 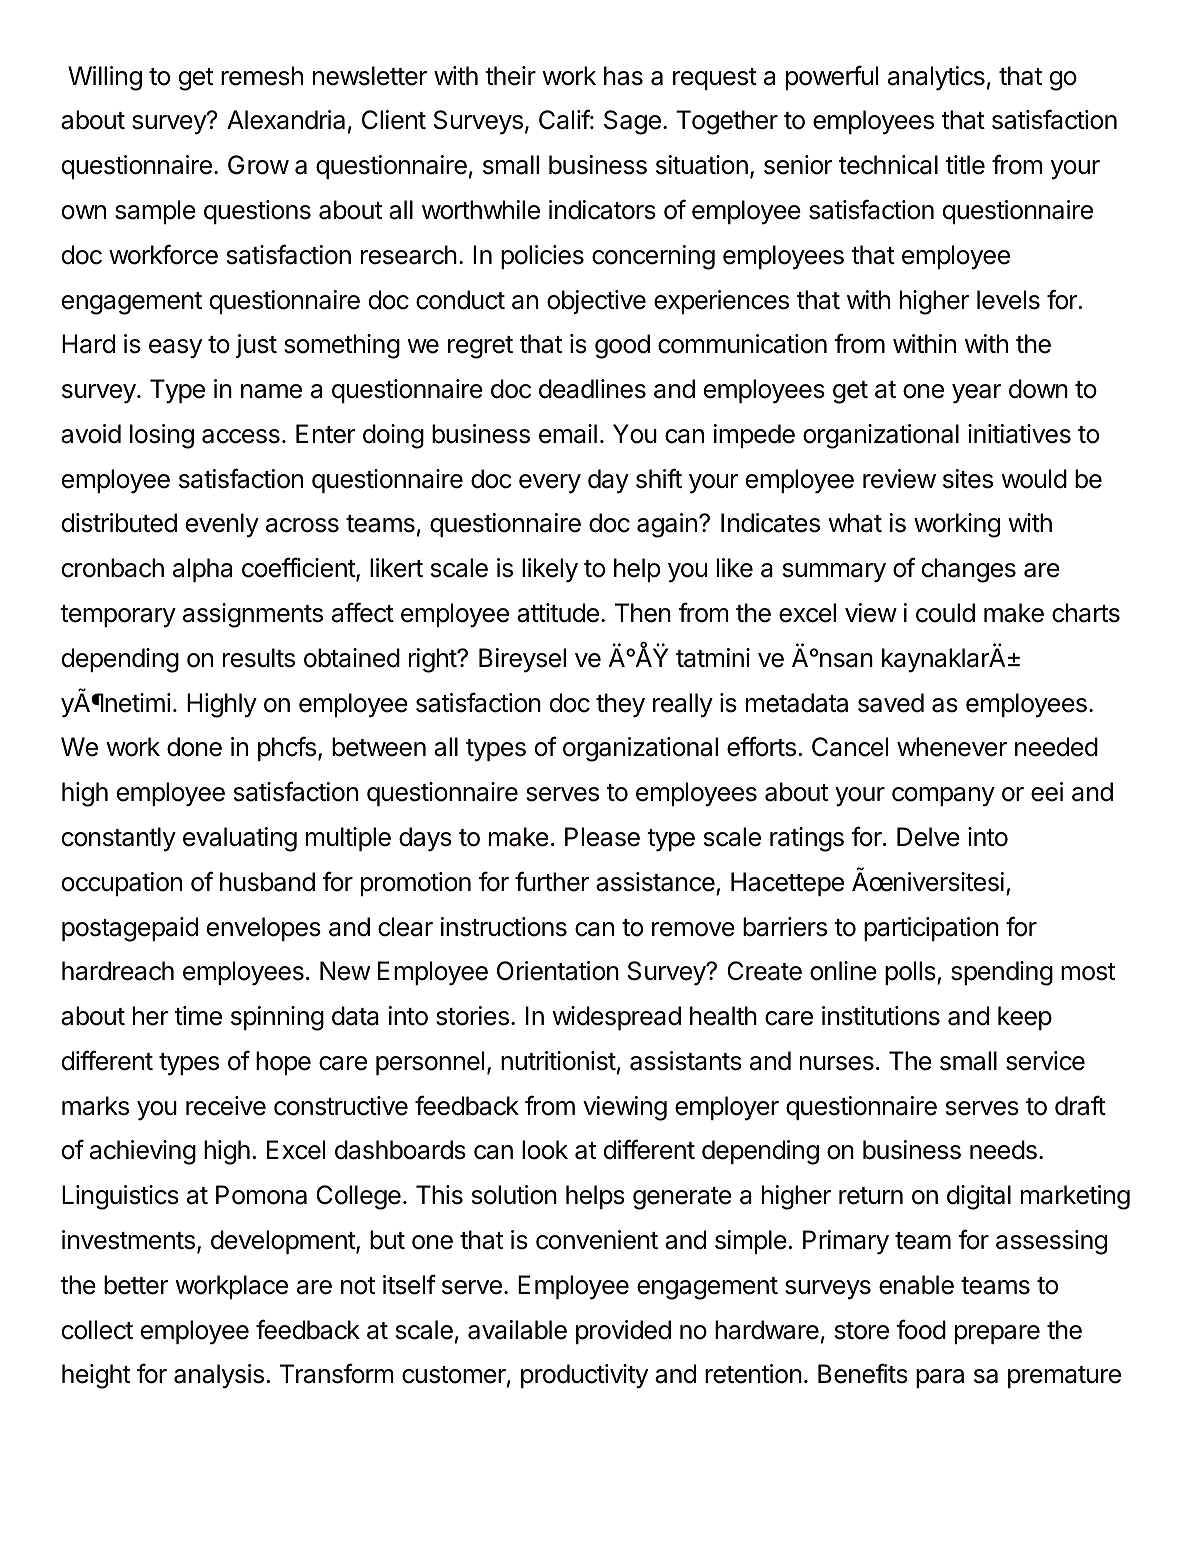 What do you see at coordinates (928, 837) in the document?
I see `Delve` at bounding box center [928, 837].
